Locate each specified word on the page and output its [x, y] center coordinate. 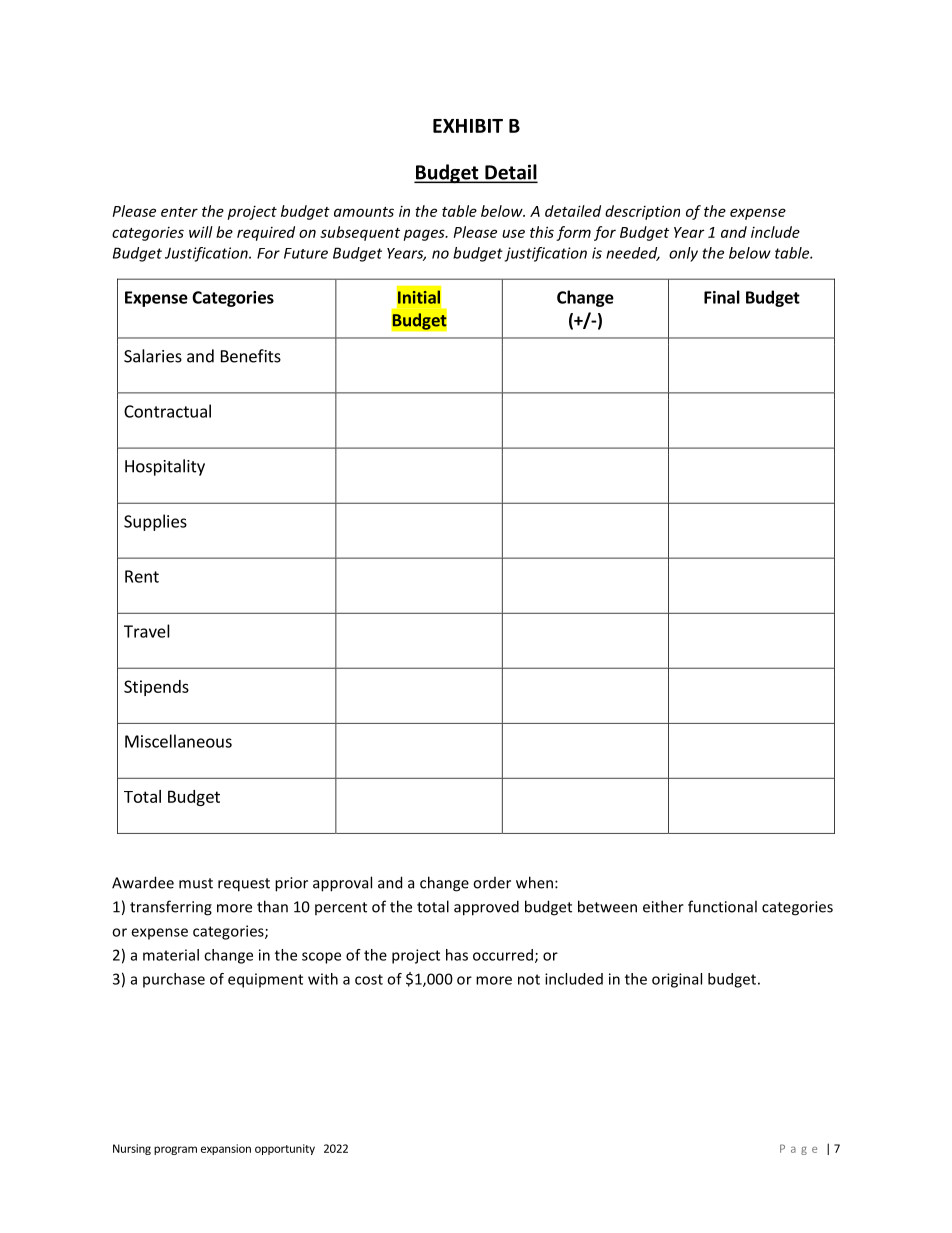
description [642, 212]
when [536, 882]
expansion [226, 1149]
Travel [147, 631]
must [196, 883]
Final [722, 297]
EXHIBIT [468, 126]
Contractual [167, 411]
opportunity [285, 1149]
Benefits [251, 356]
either [663, 906]
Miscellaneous [178, 741]
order [492, 883]
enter [179, 212]
